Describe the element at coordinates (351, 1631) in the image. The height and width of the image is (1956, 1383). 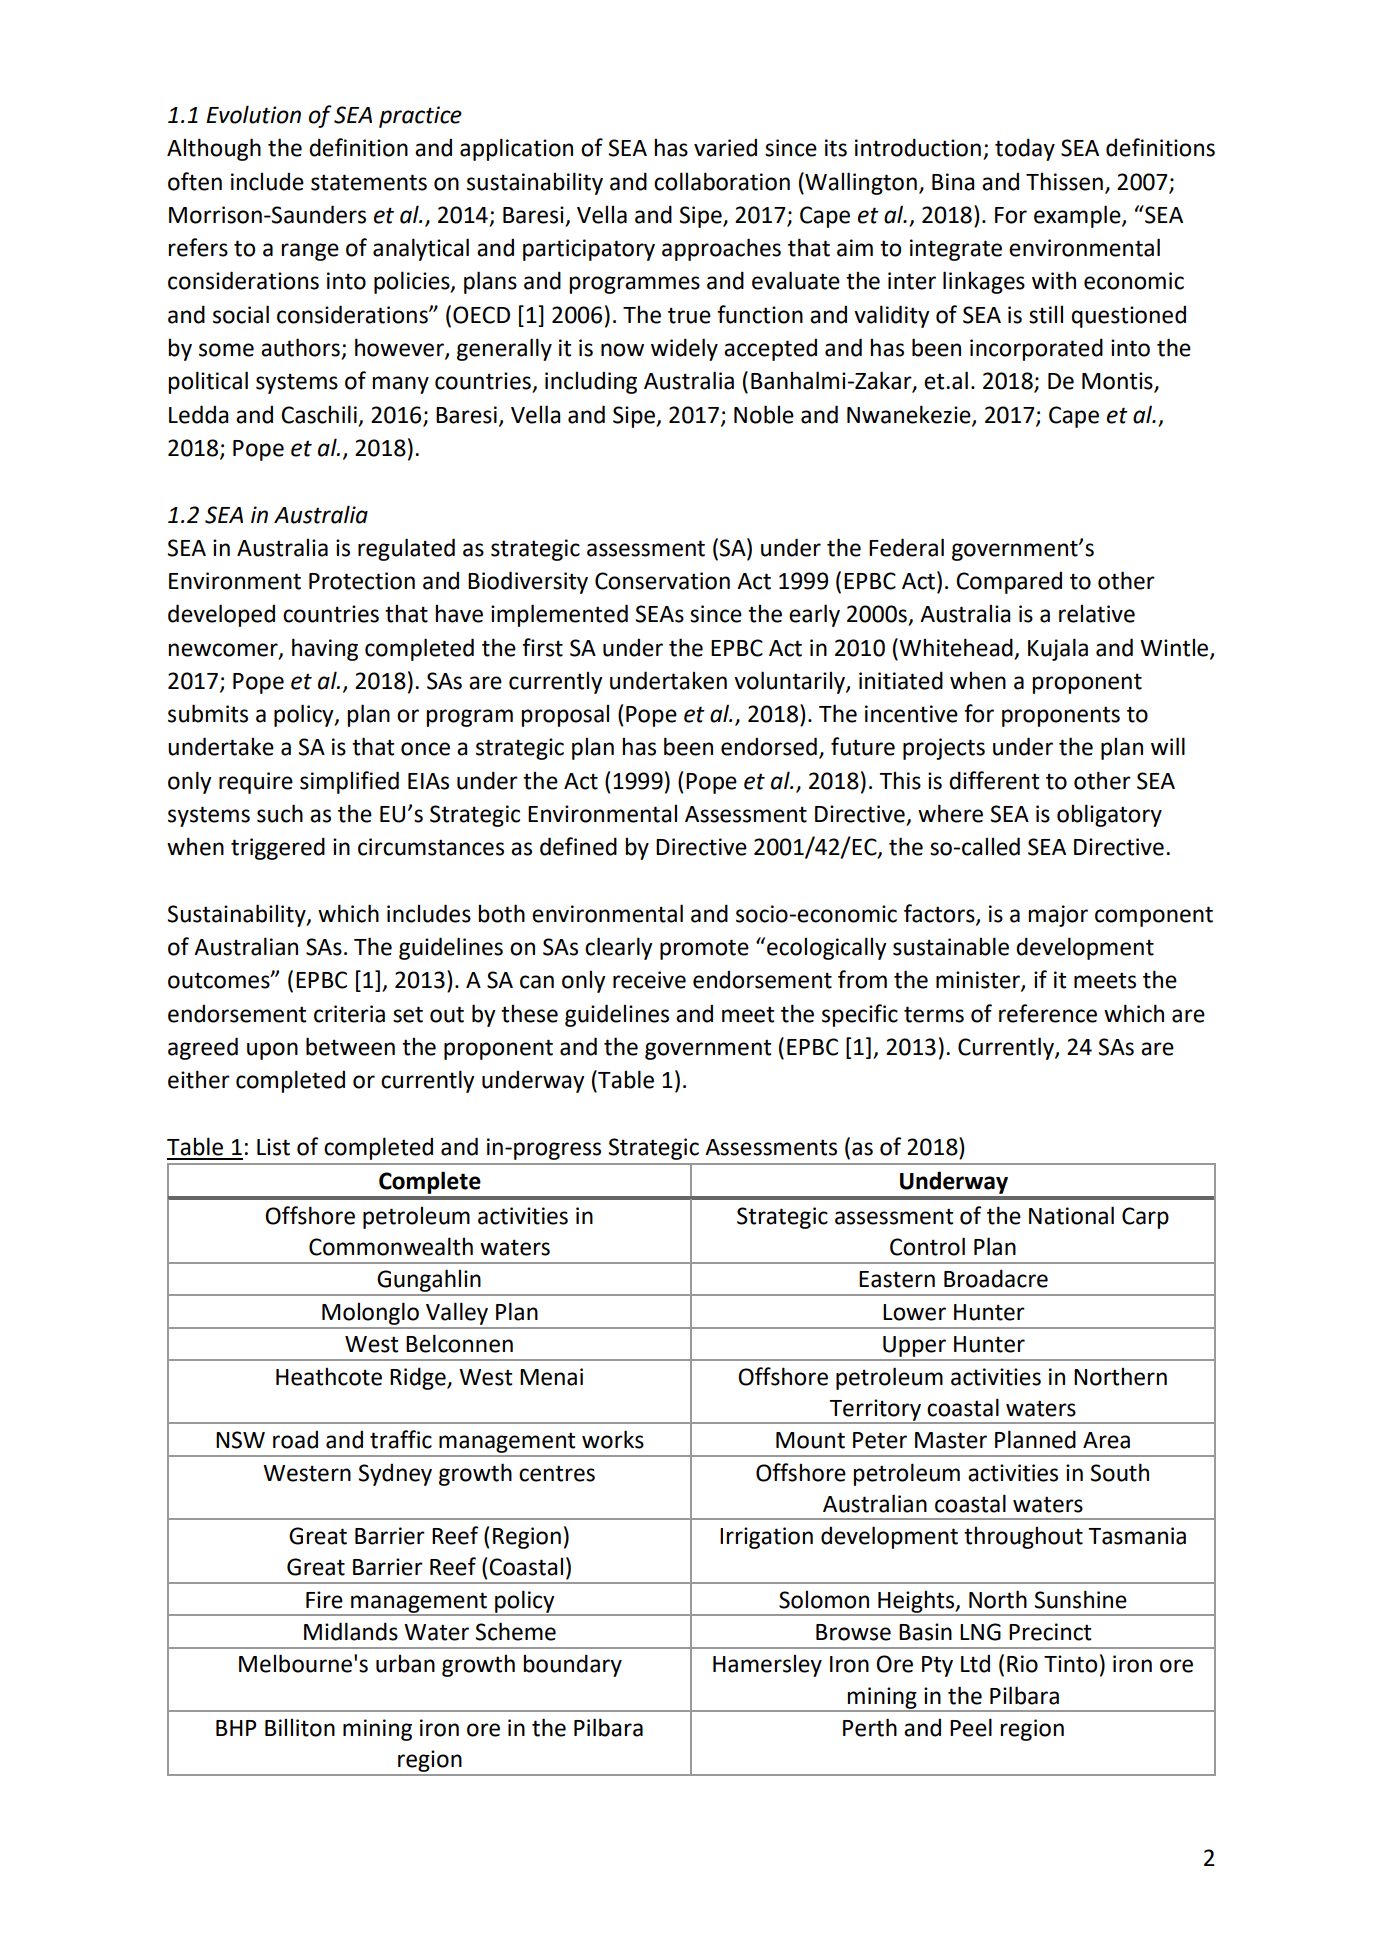
I see `Midlands` at that location.
